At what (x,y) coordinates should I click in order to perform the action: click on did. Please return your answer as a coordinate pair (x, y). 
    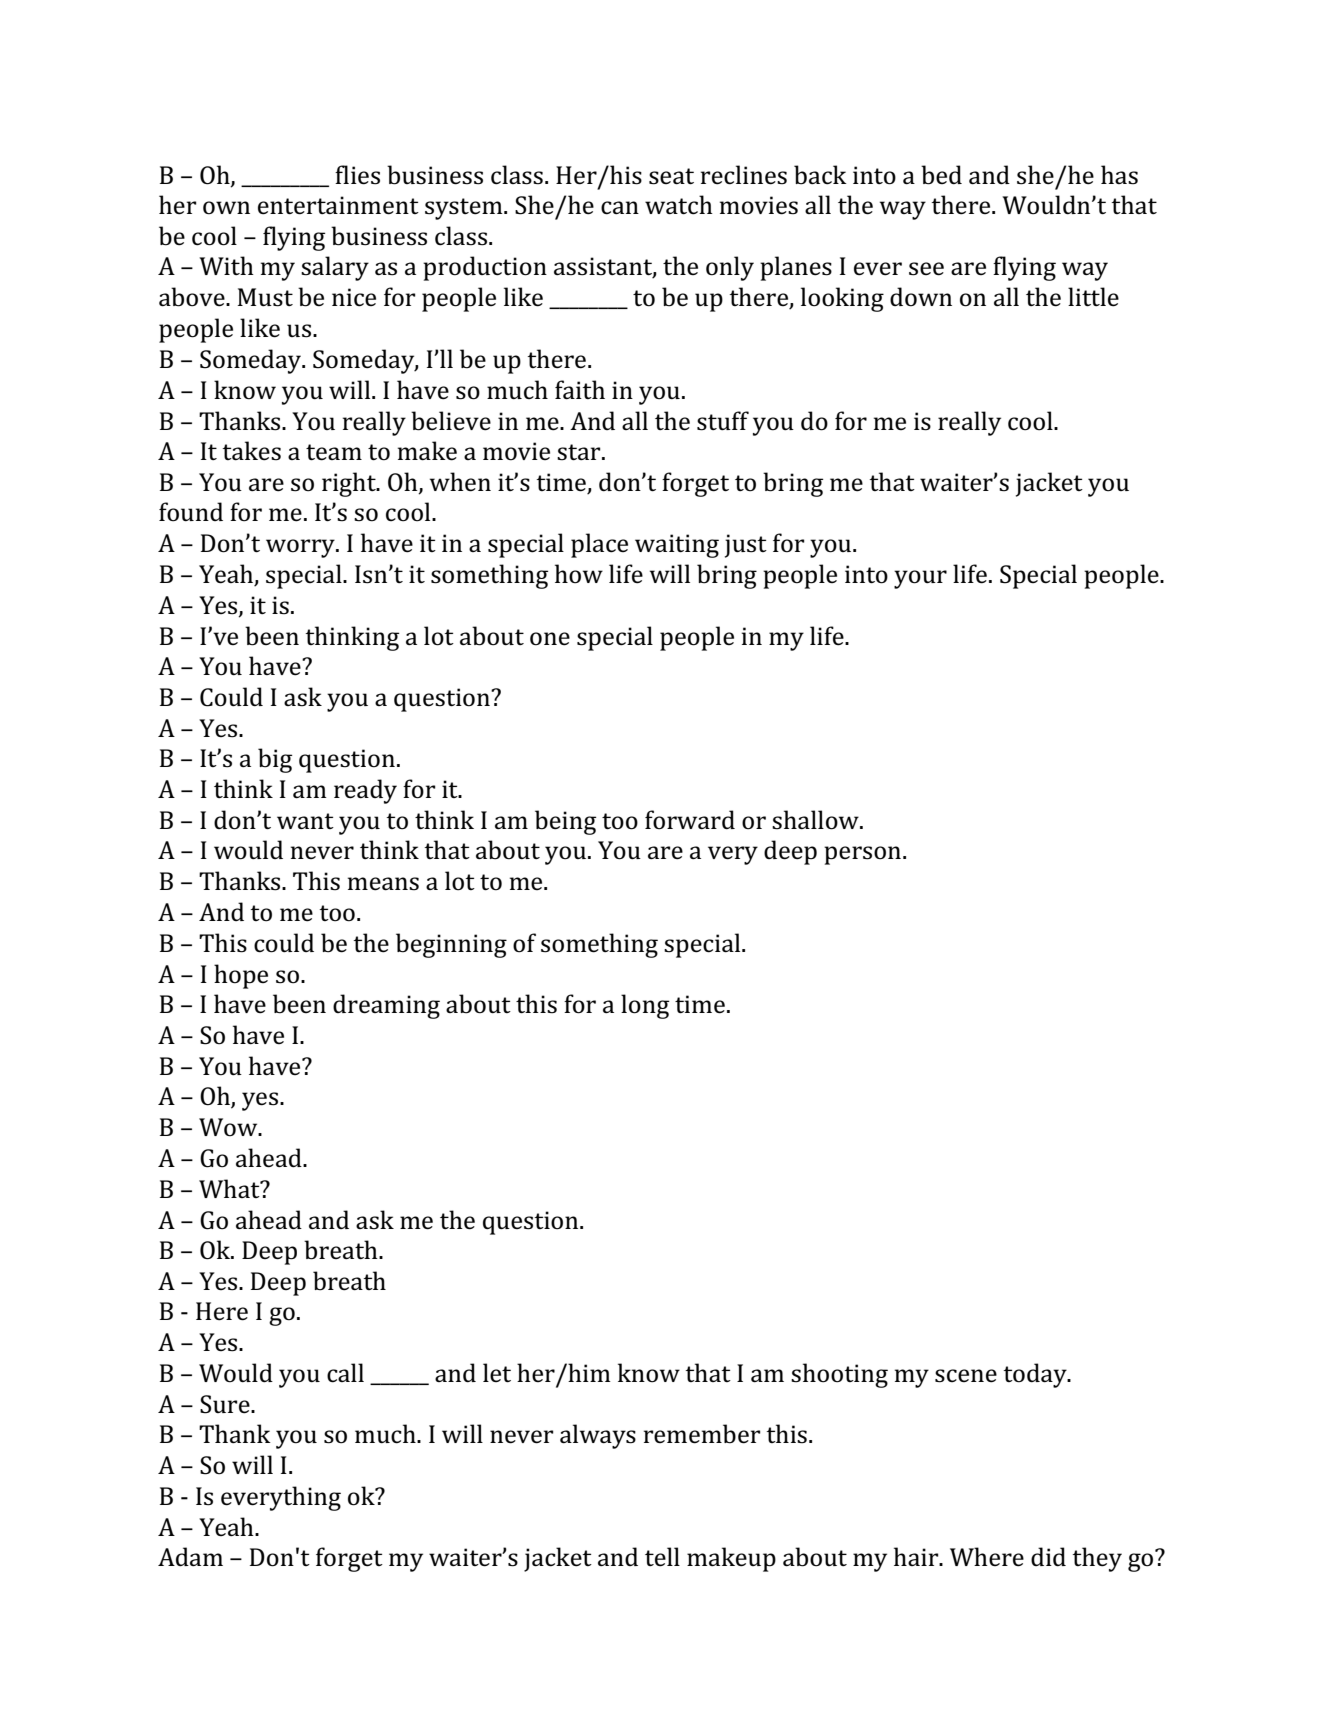
    Looking at the image, I should click on (1048, 1557).
